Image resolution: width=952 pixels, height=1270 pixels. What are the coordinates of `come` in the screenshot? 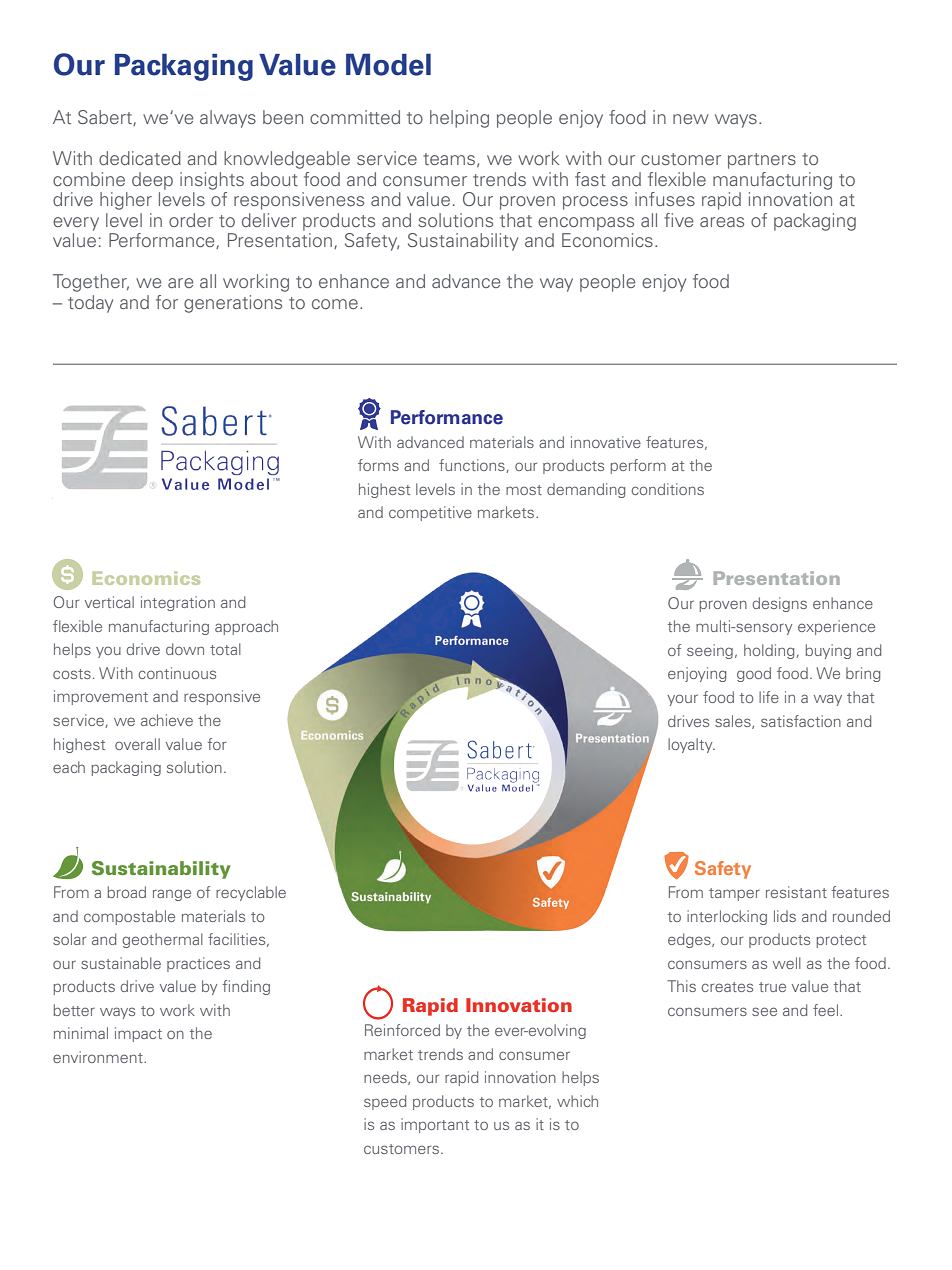 It's located at (335, 304).
